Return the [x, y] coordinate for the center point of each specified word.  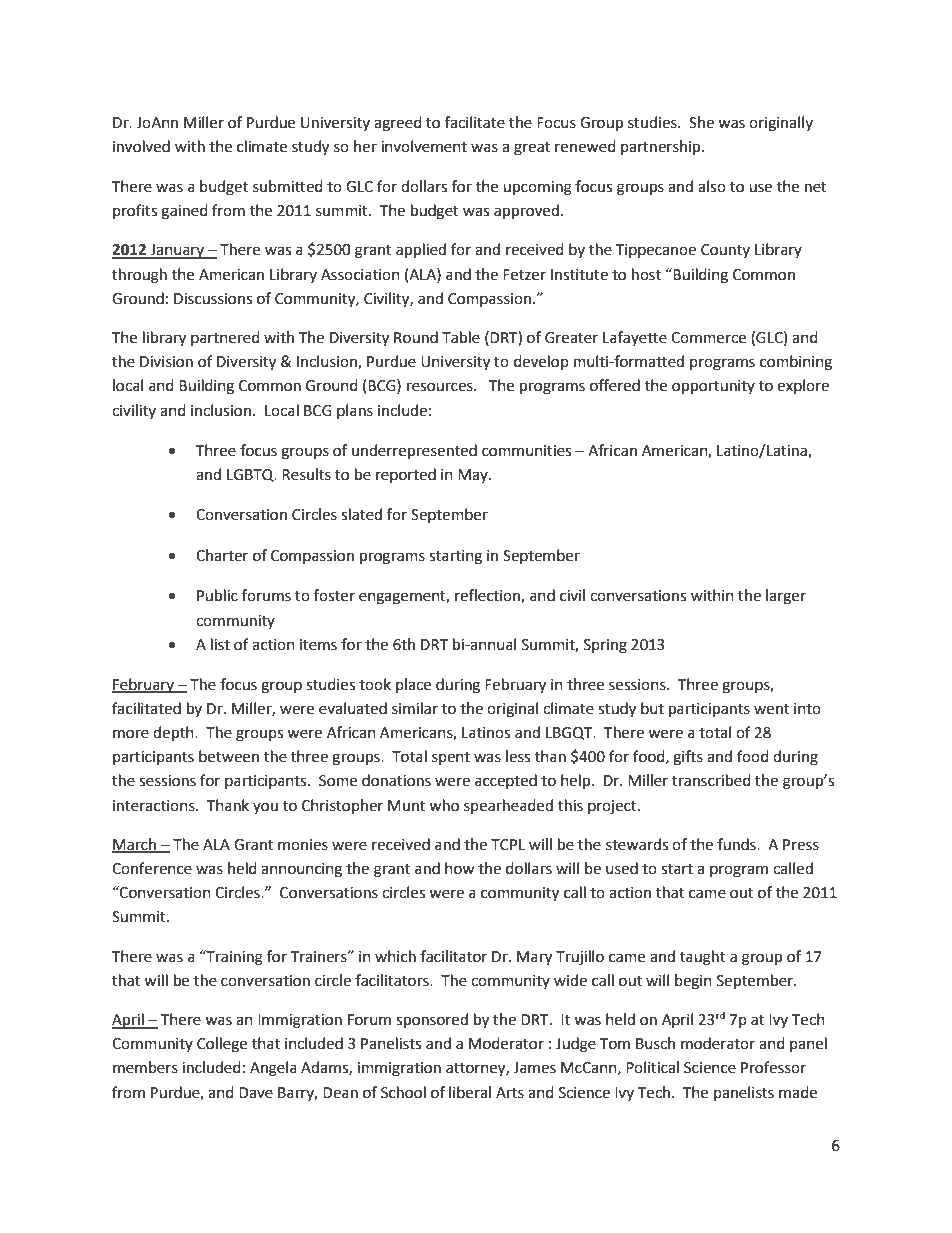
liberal [470, 1092]
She [701, 122]
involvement [424, 146]
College [222, 1045]
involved [141, 146]
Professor [773, 1067]
